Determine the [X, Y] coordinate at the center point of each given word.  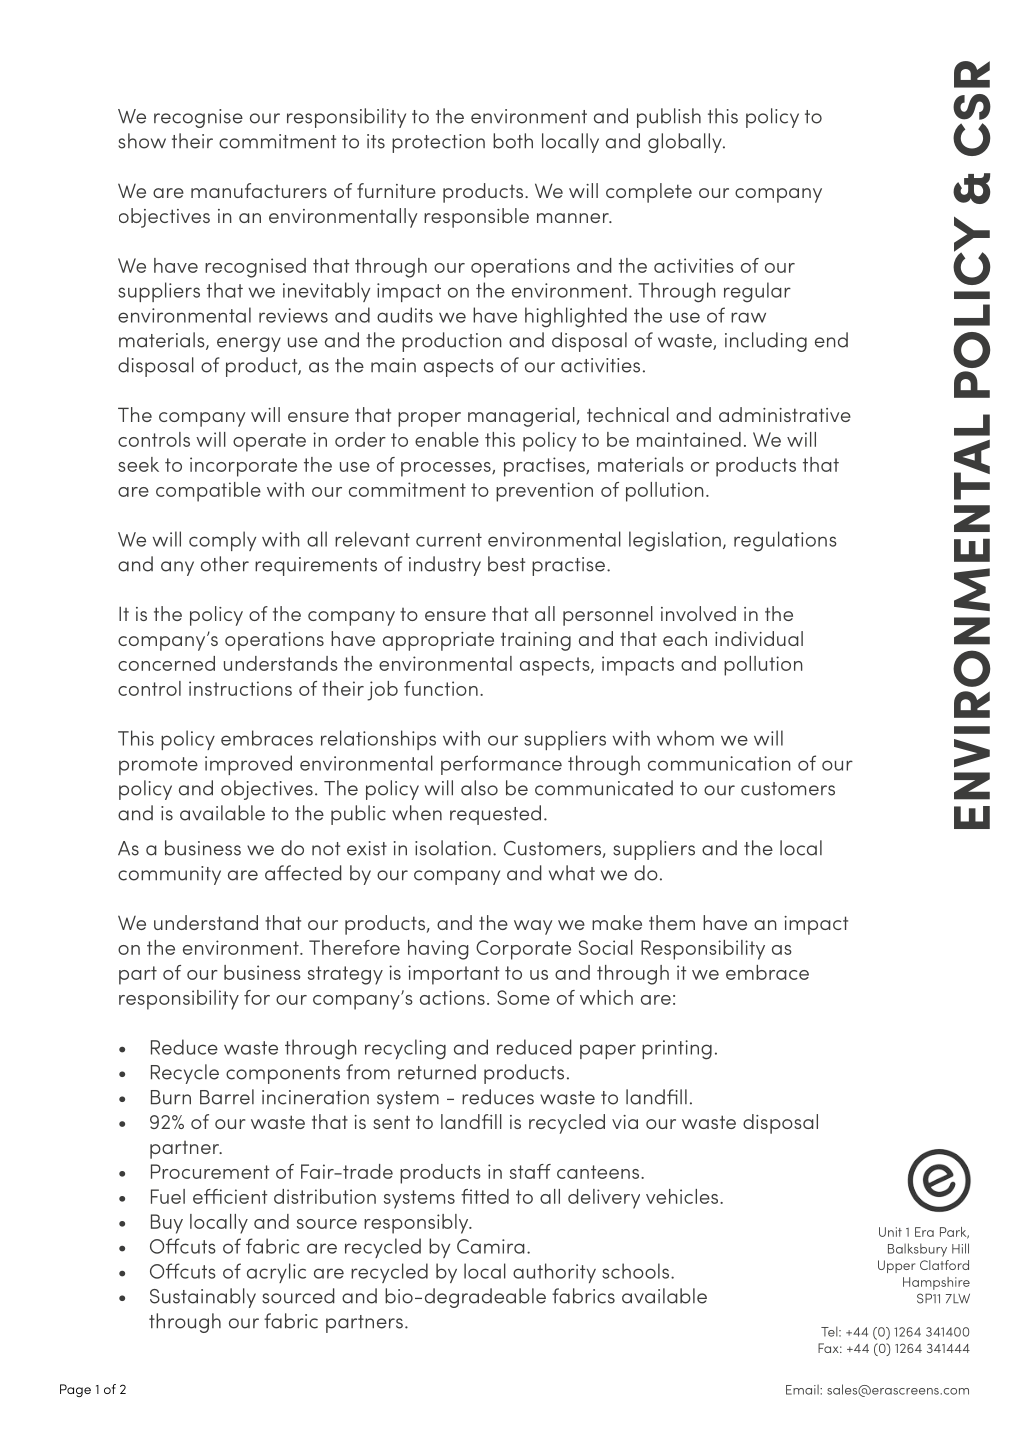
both [513, 141]
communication [719, 763]
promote [158, 766]
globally [686, 143]
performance [501, 765]
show [142, 141]
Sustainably [203, 1298]
